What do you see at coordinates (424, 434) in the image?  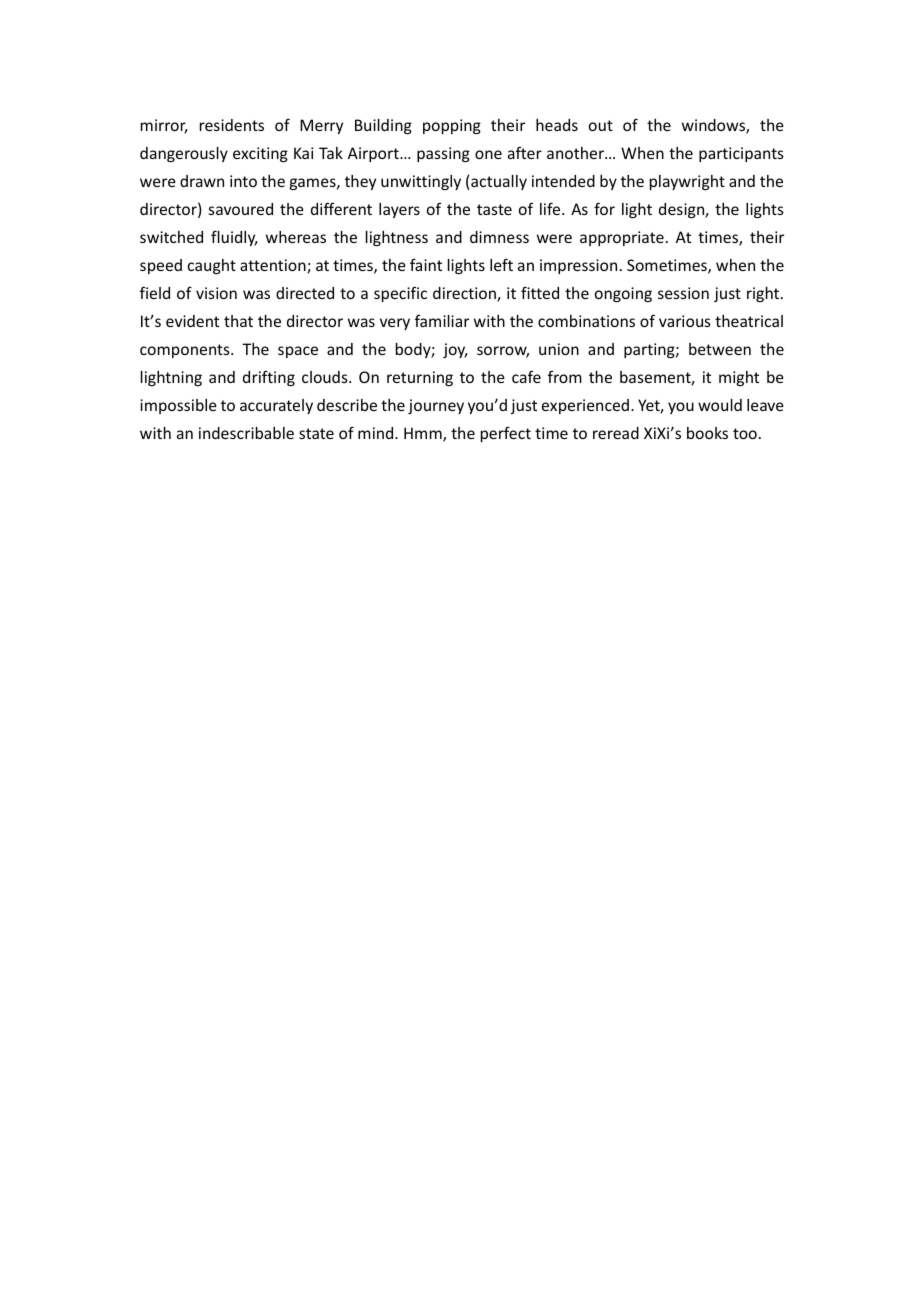 I see `Hmm` at bounding box center [424, 434].
